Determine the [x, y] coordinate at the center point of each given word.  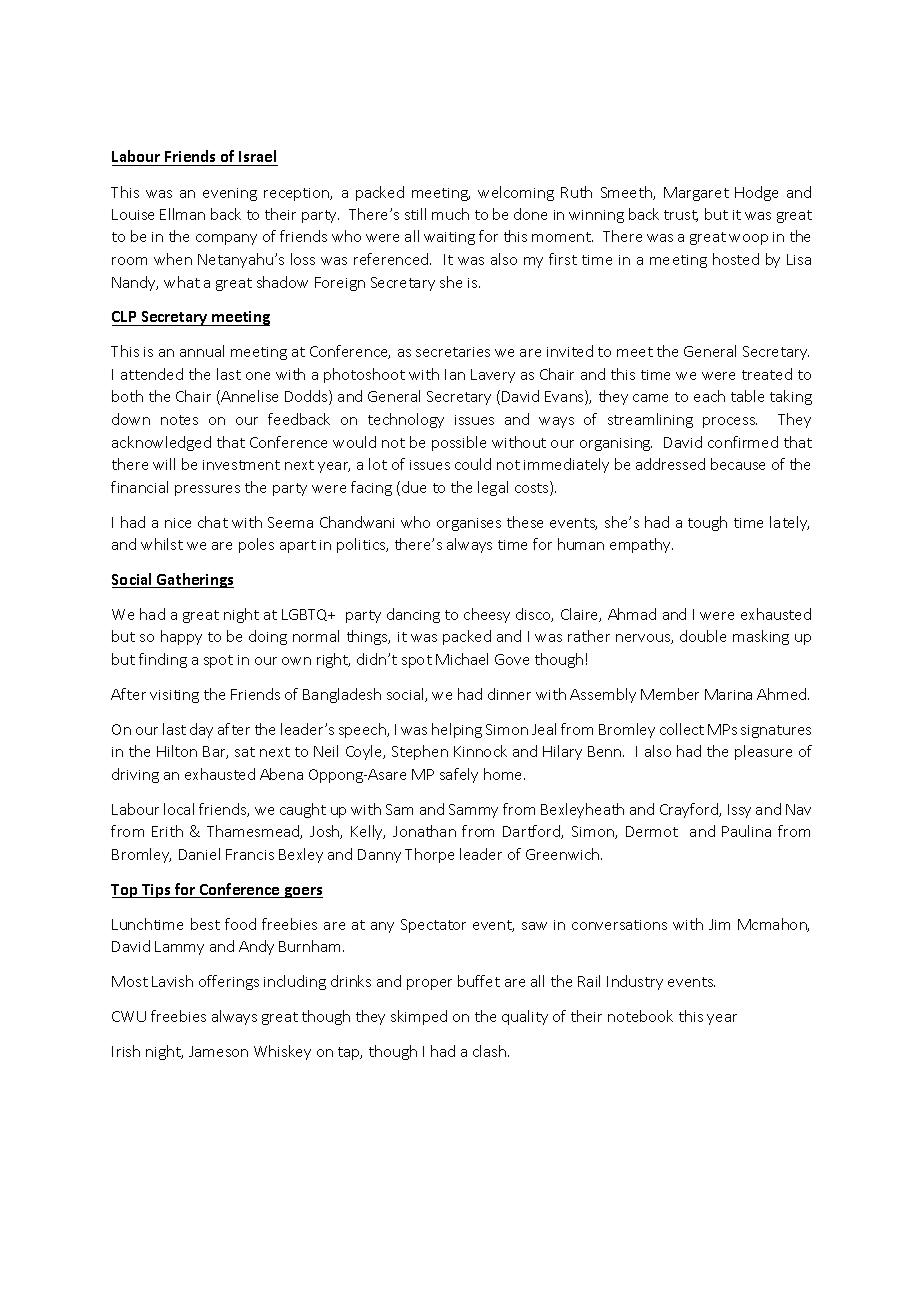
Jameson [218, 1051]
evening [230, 194]
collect [682, 729]
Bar [215, 752]
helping [457, 730]
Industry [635, 982]
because [738, 464]
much [450, 214]
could [473, 464]
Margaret [696, 194]
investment [241, 465]
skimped [419, 1017]
